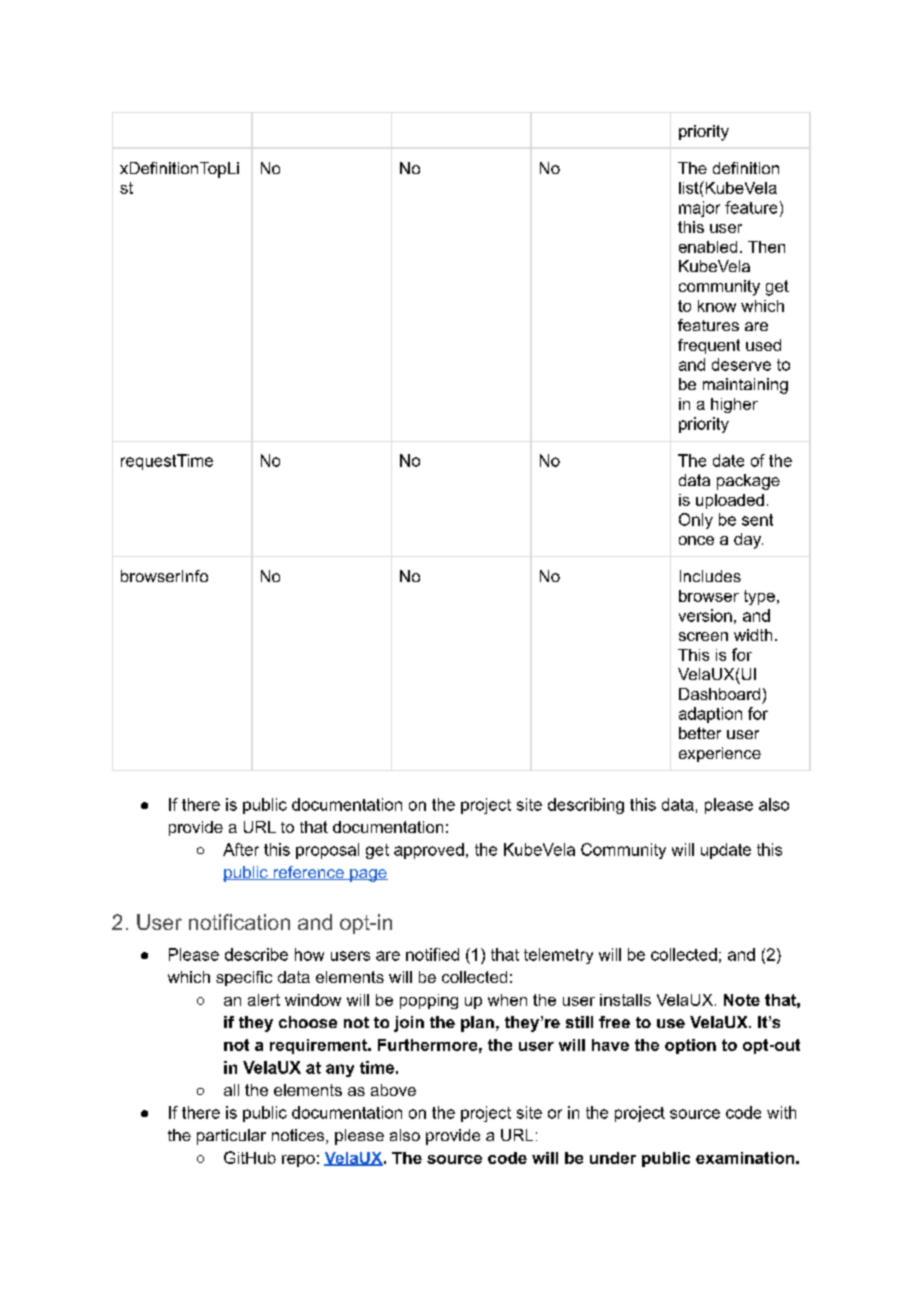 This screenshot has height=1307, width=924. I want to click on enabled, so click(708, 247).
